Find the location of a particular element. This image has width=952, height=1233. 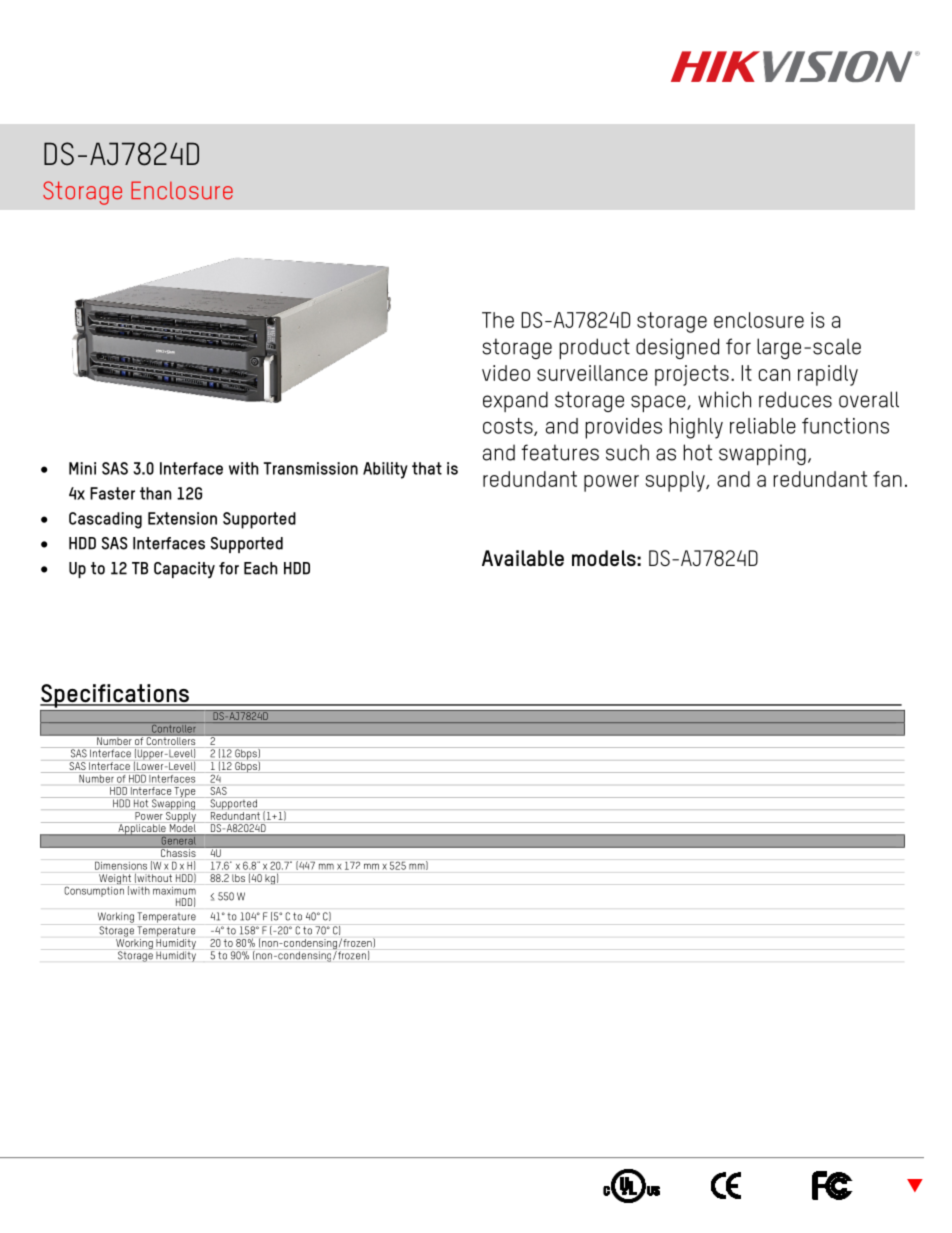

Capacity is located at coordinates (184, 570).
